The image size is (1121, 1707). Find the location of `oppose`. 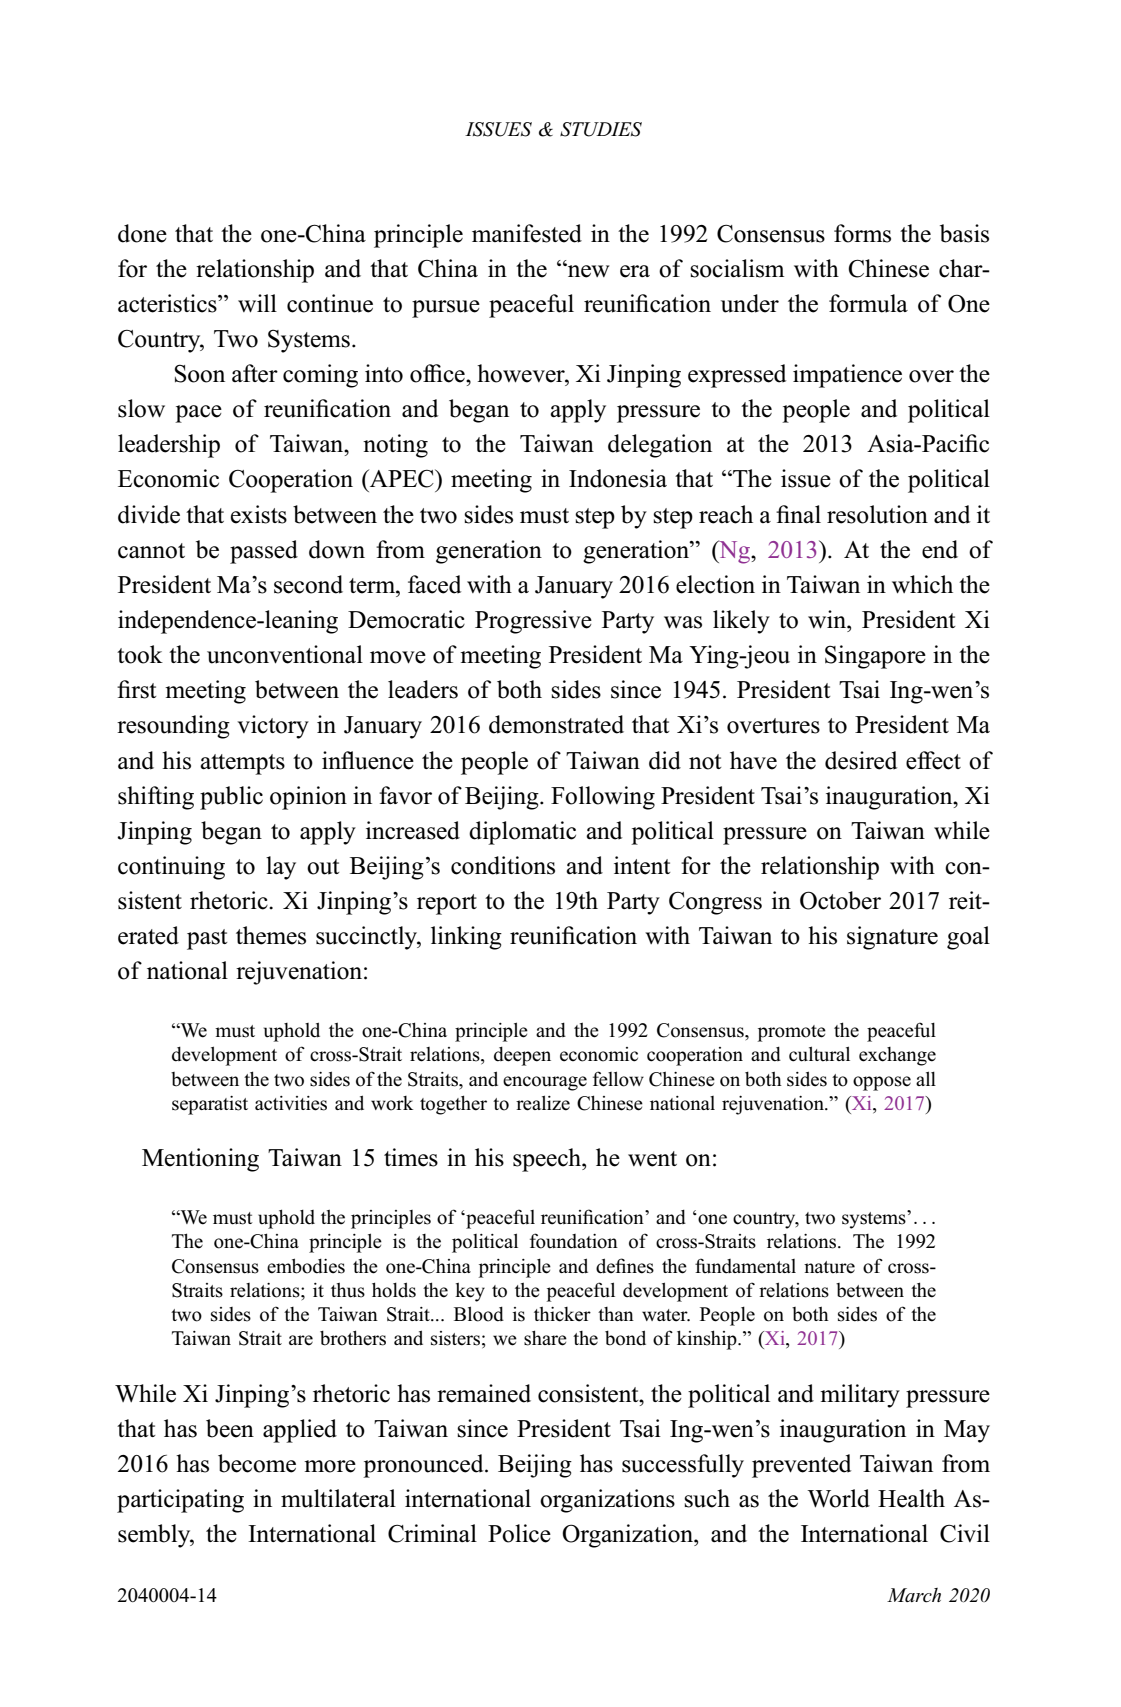

oppose is located at coordinates (882, 1083).
